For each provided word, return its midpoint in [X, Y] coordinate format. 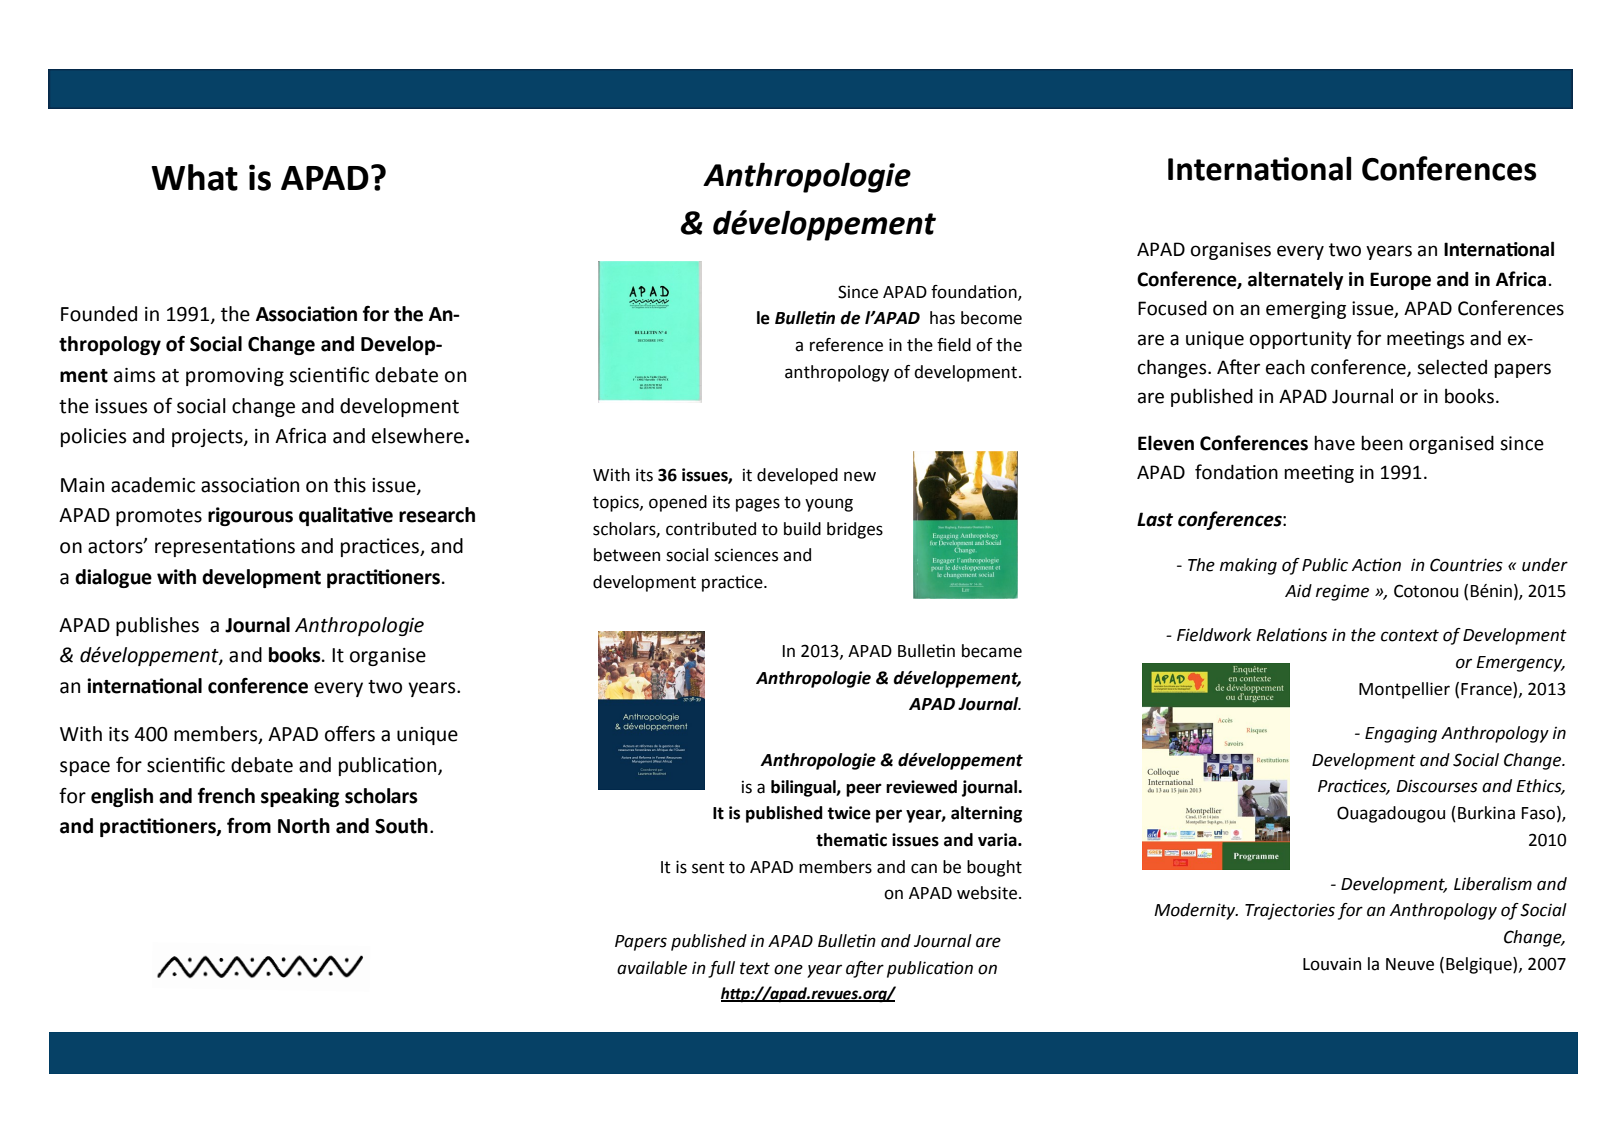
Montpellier [1404, 690]
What [195, 177]
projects [208, 438]
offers [350, 734]
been [1382, 443]
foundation [975, 292]
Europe [1400, 281]
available [652, 968]
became [992, 651]
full [721, 969]
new [860, 476]
